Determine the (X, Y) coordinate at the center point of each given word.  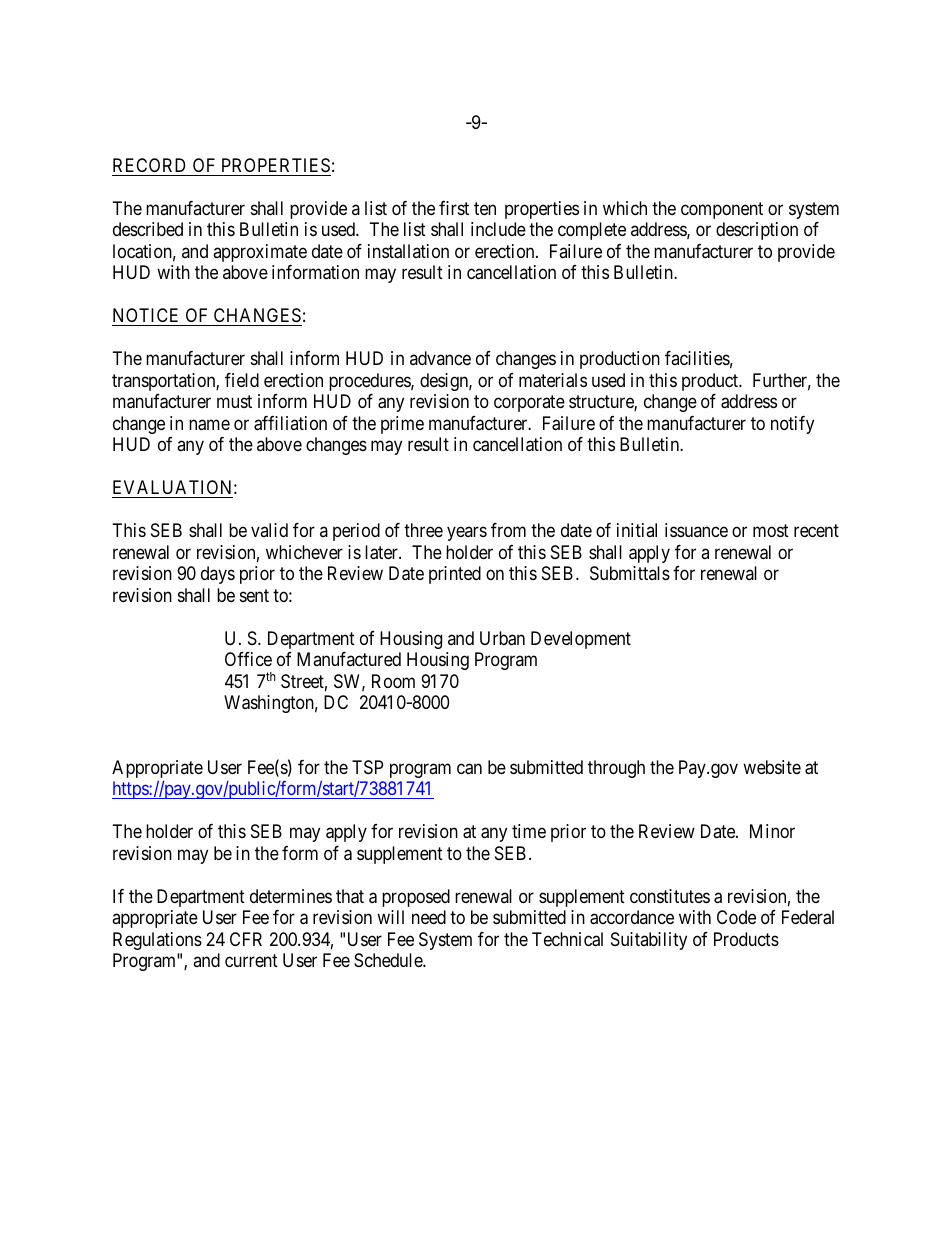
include (498, 229)
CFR (246, 939)
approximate (260, 253)
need (429, 917)
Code (736, 917)
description (757, 231)
